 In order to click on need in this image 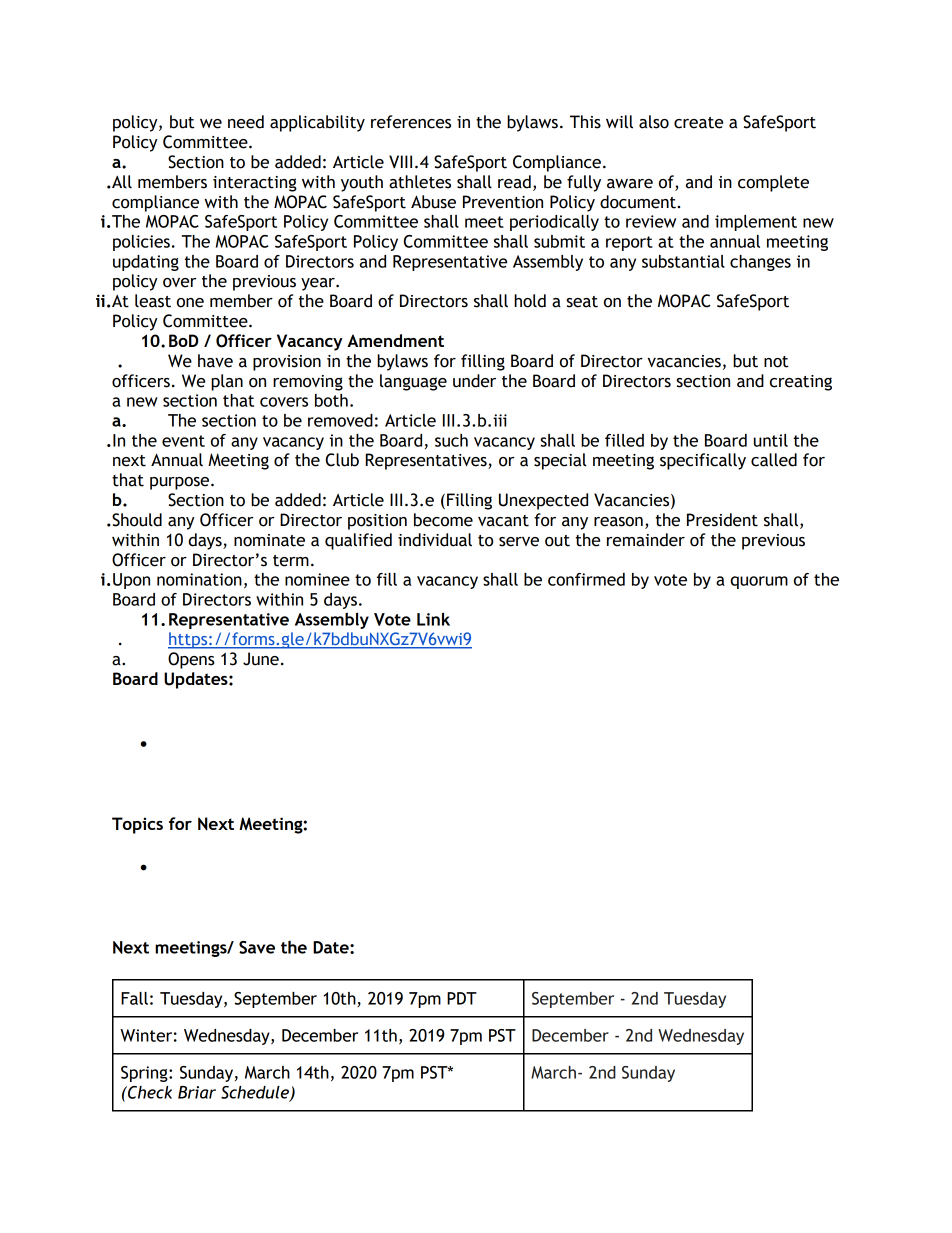, I will do `click(246, 122)`.
